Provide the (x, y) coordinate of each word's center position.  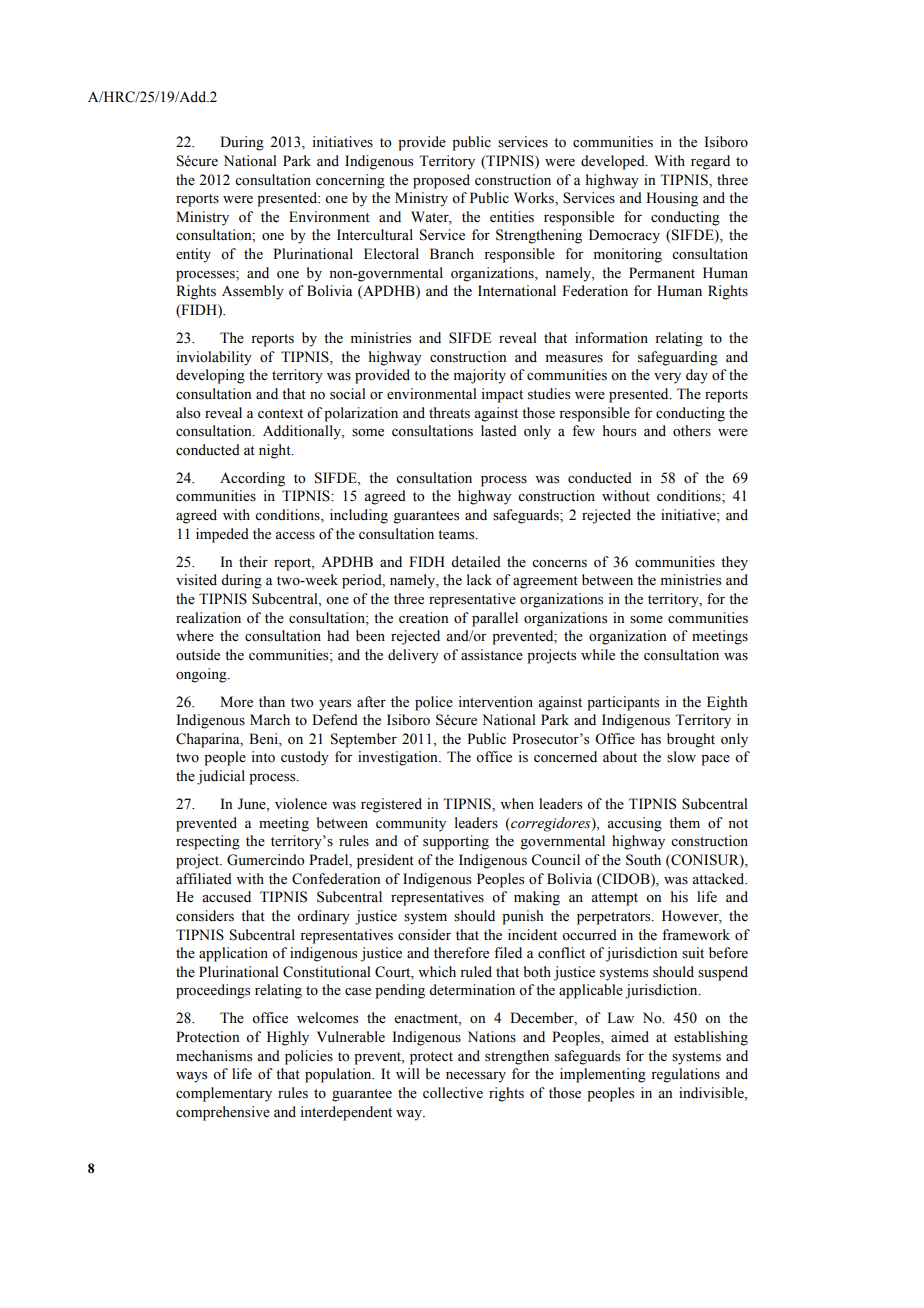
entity (193, 255)
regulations (685, 1075)
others (692, 431)
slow (681, 757)
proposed (441, 181)
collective (453, 1093)
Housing (672, 199)
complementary (224, 1094)
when (517, 803)
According (252, 479)
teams (457, 535)
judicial (221, 777)
